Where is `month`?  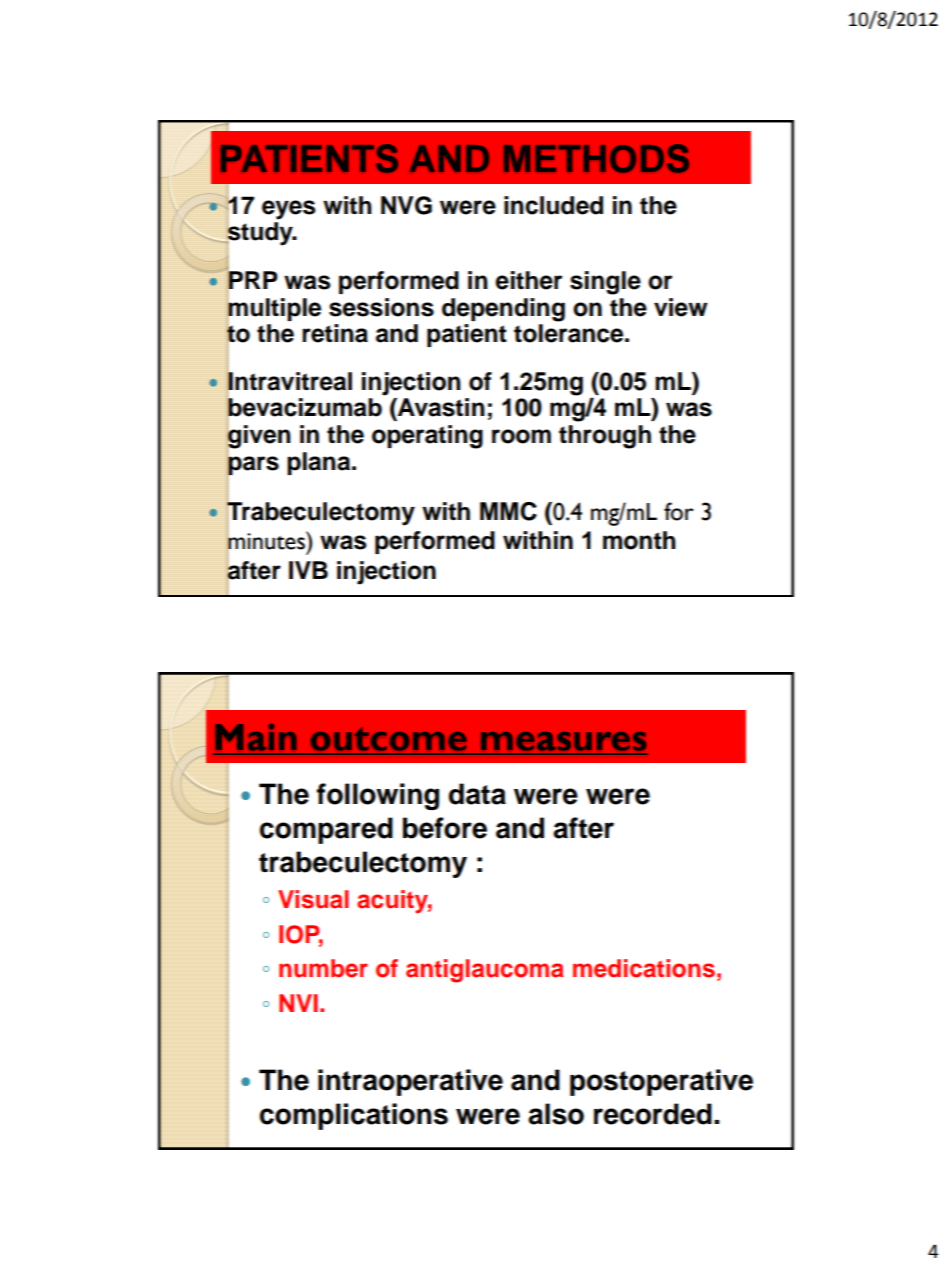 month is located at coordinates (639, 540).
